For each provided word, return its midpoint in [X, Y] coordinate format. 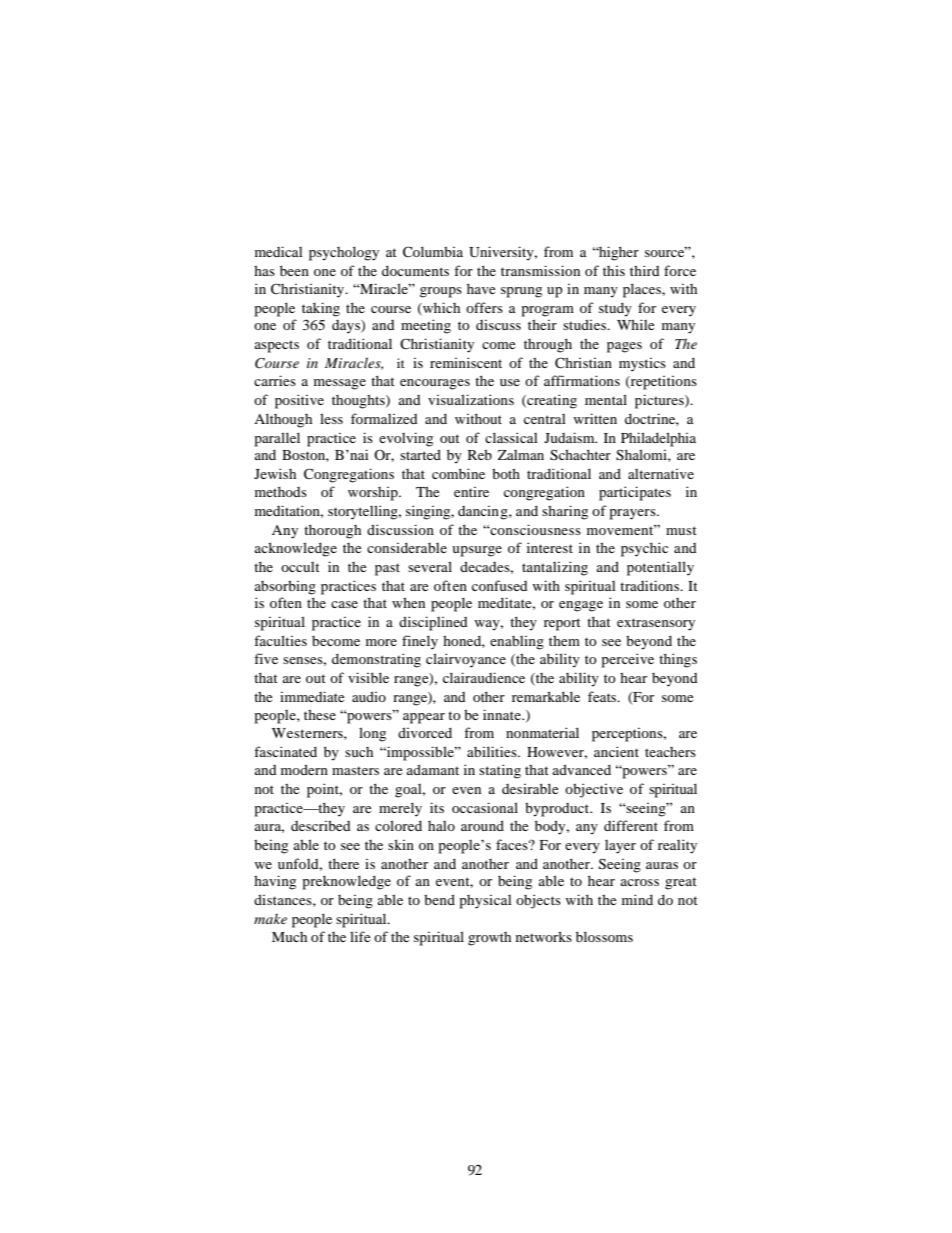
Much [289, 937]
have [481, 288]
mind [637, 899]
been [294, 270]
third [645, 270]
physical [485, 902]
